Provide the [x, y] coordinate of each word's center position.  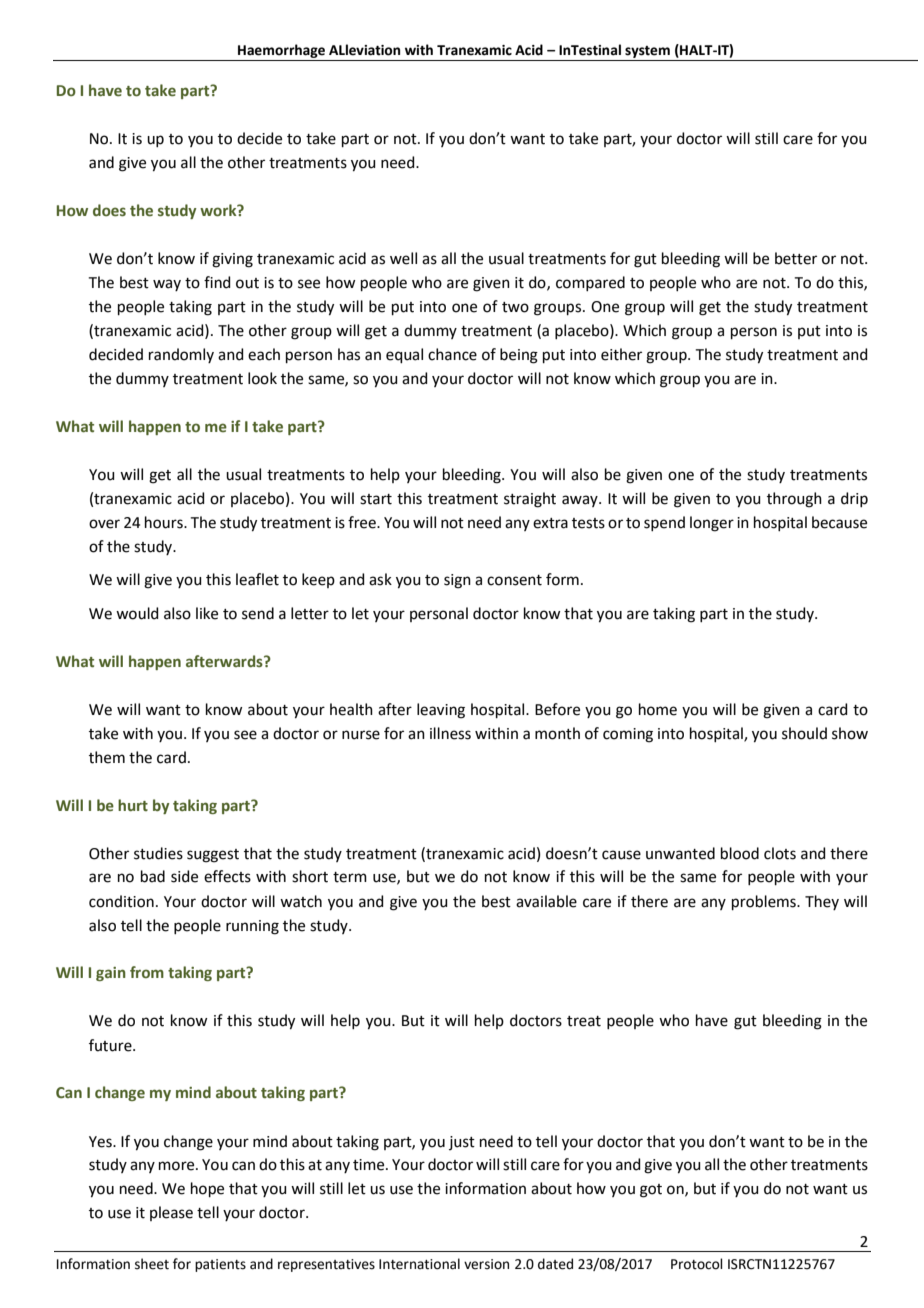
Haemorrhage [281, 51]
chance [452, 354]
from [147, 972]
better [796, 258]
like [207, 613]
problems [765, 902]
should [804, 733]
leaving [441, 711]
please [171, 1213]
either [621, 354]
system [647, 52]
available [546, 901]
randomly [181, 355]
